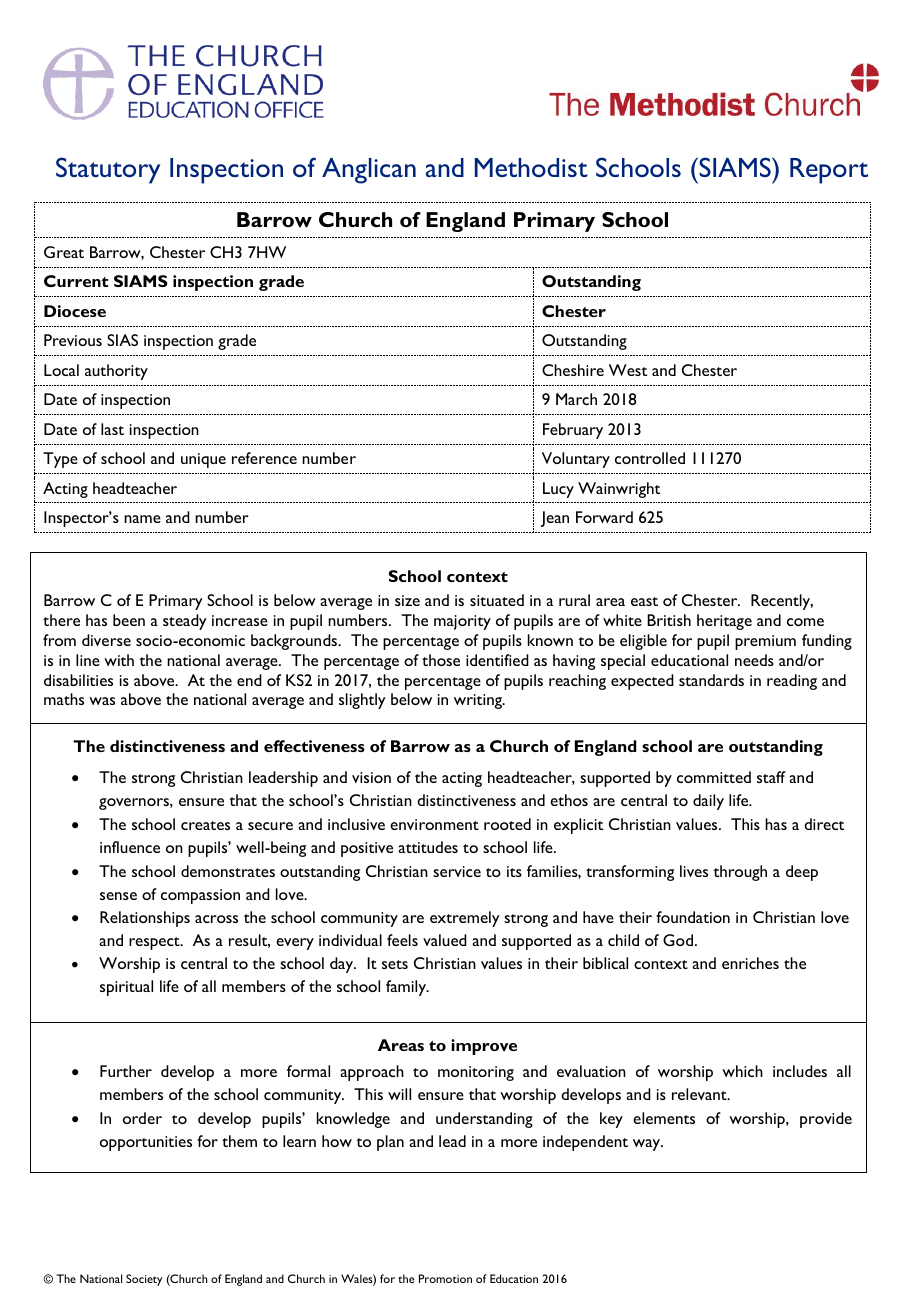 The image size is (924, 1308). Describe the element at coordinates (142, 519) in the document. I see `name` at that location.
